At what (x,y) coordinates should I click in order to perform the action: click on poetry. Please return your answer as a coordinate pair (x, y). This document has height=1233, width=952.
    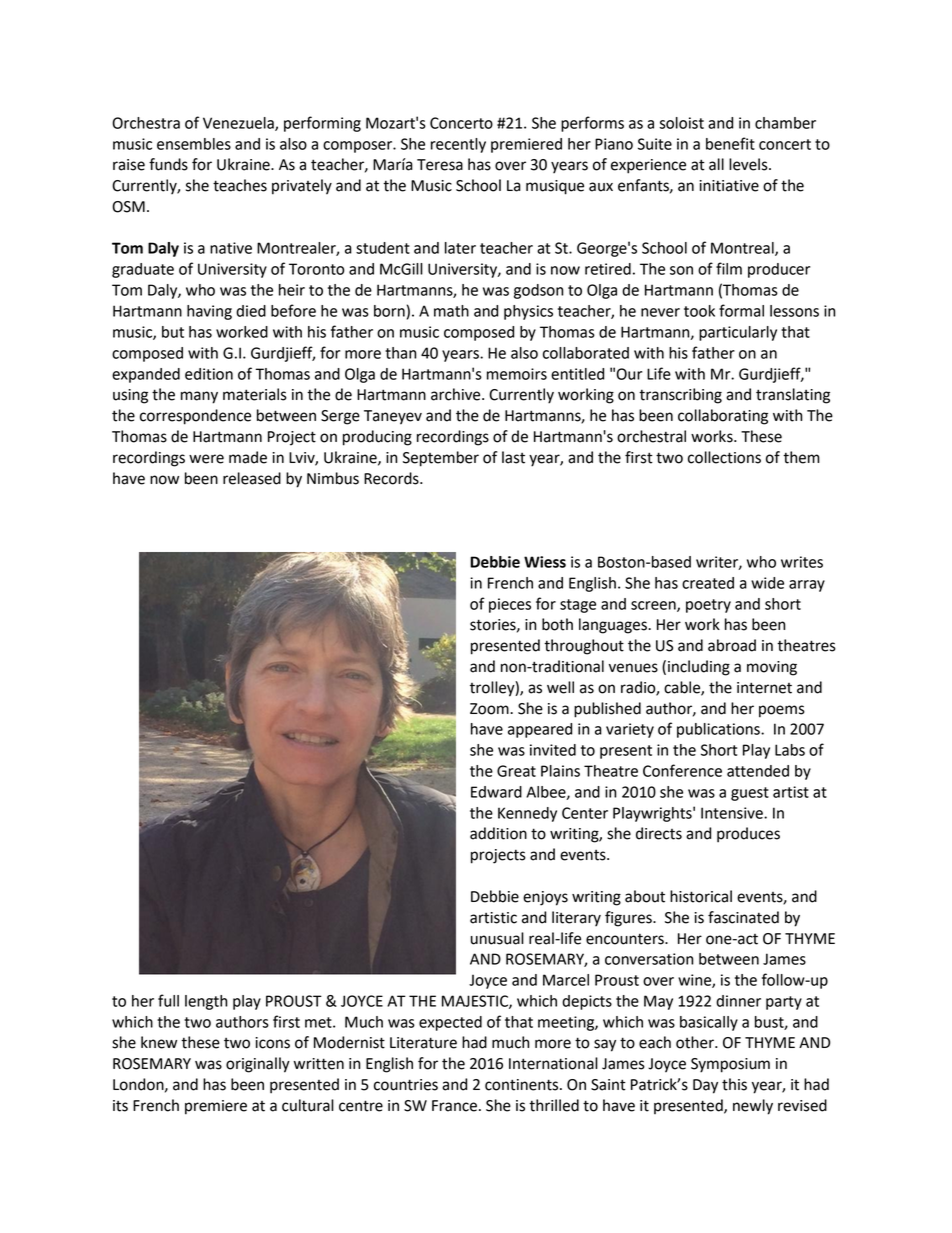
    Looking at the image, I should click on (708, 606).
